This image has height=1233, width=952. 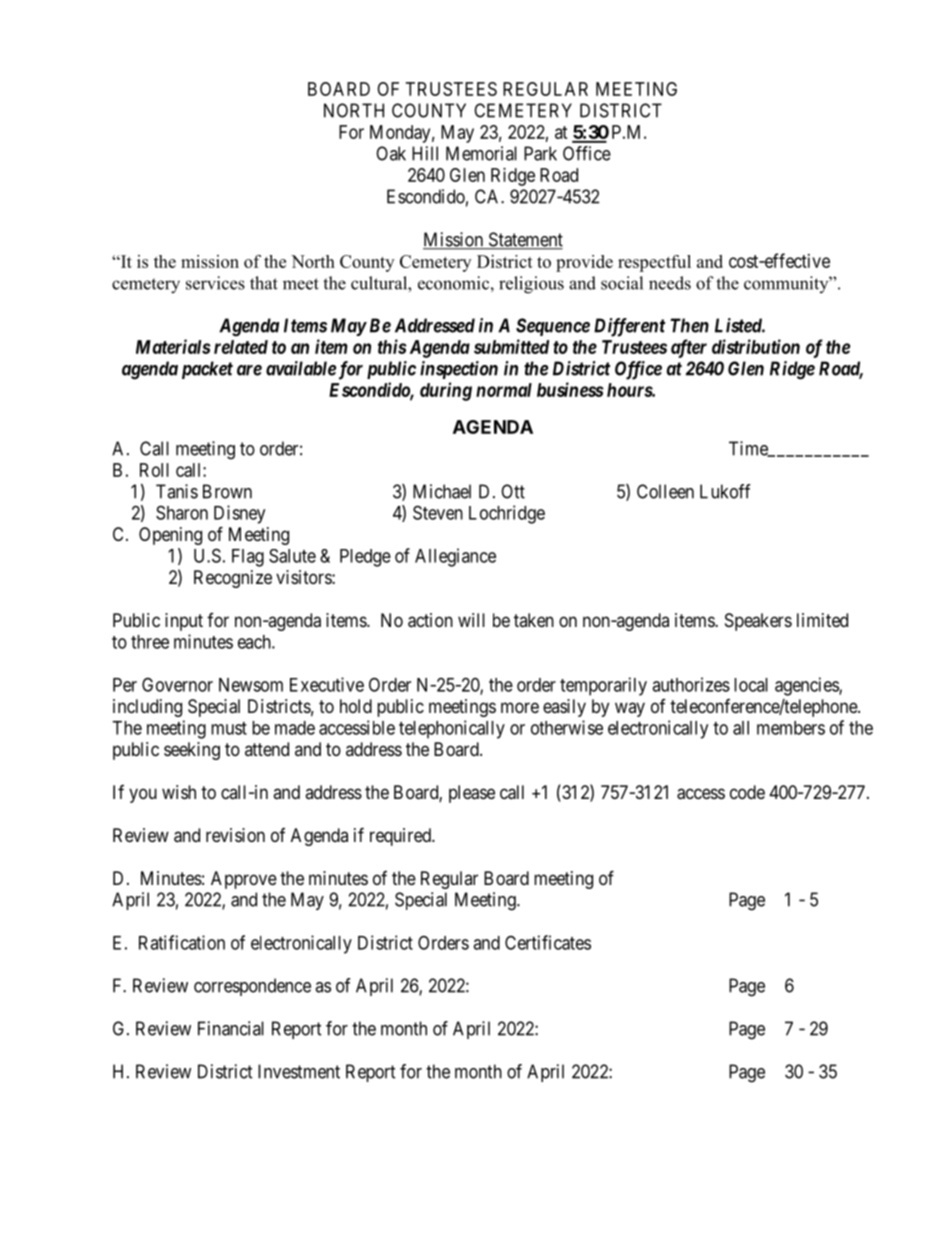 What do you see at coordinates (442, 491) in the image?
I see `Michael` at bounding box center [442, 491].
